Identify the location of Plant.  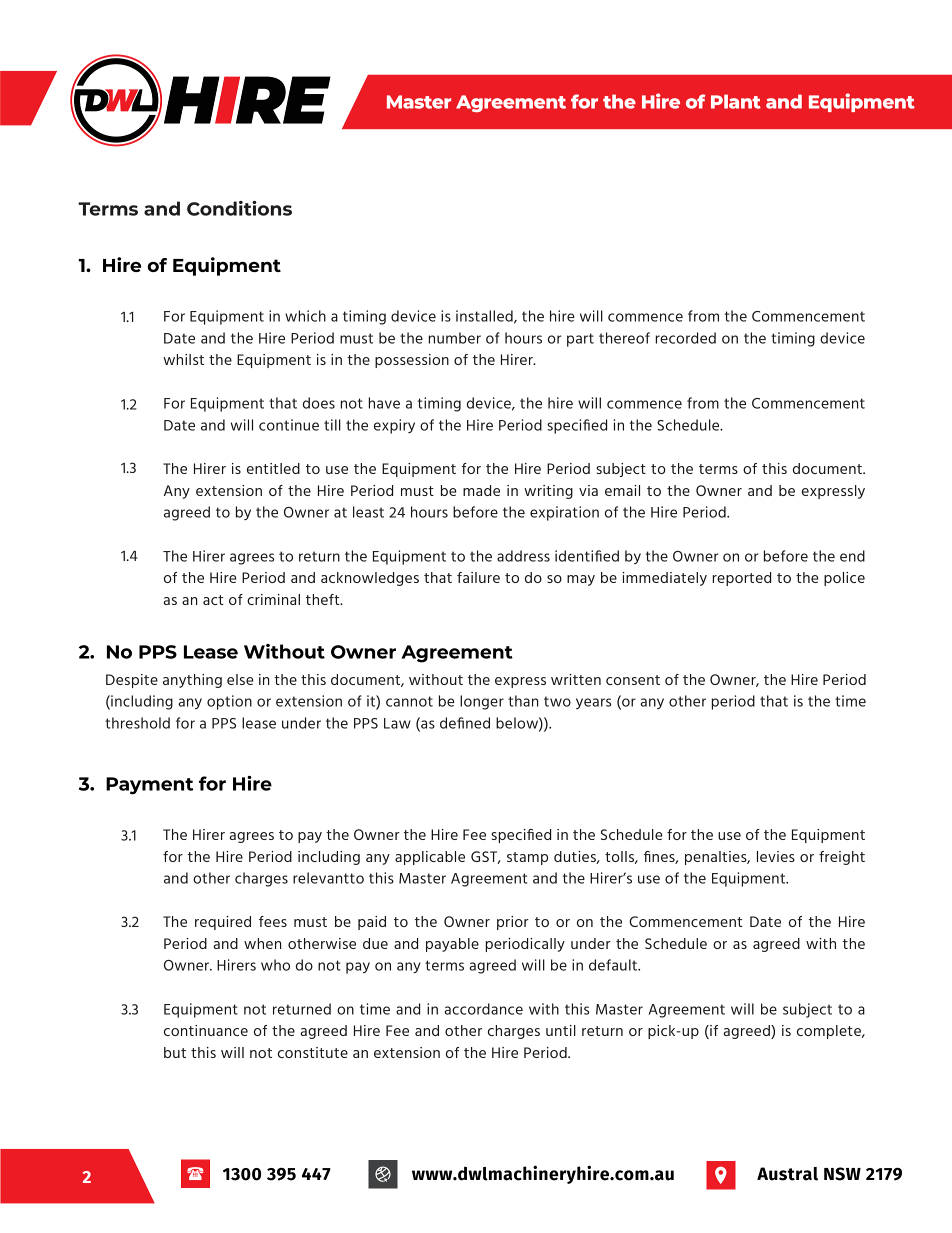
(736, 101).
